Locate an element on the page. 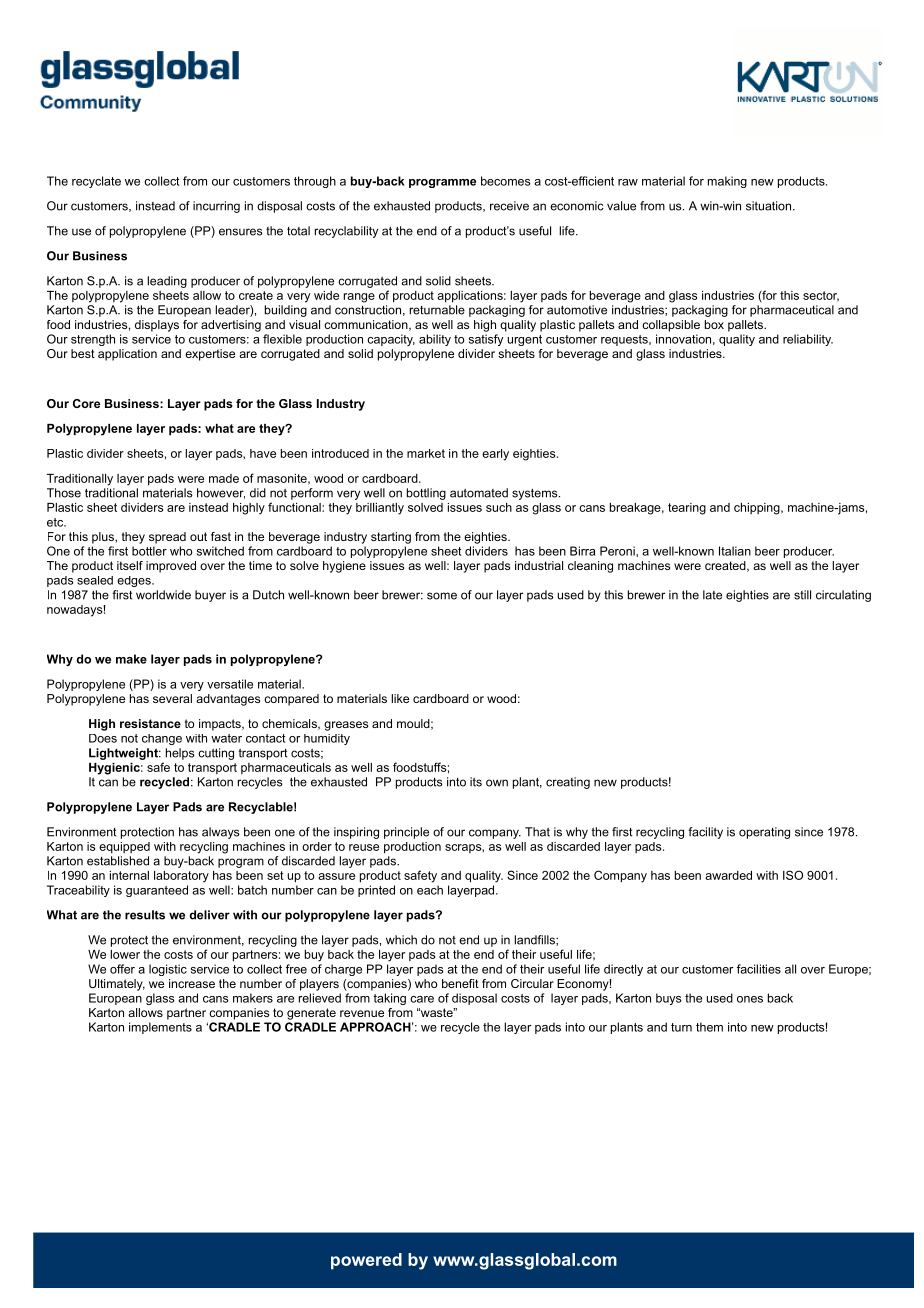  ones is located at coordinates (750, 999).
